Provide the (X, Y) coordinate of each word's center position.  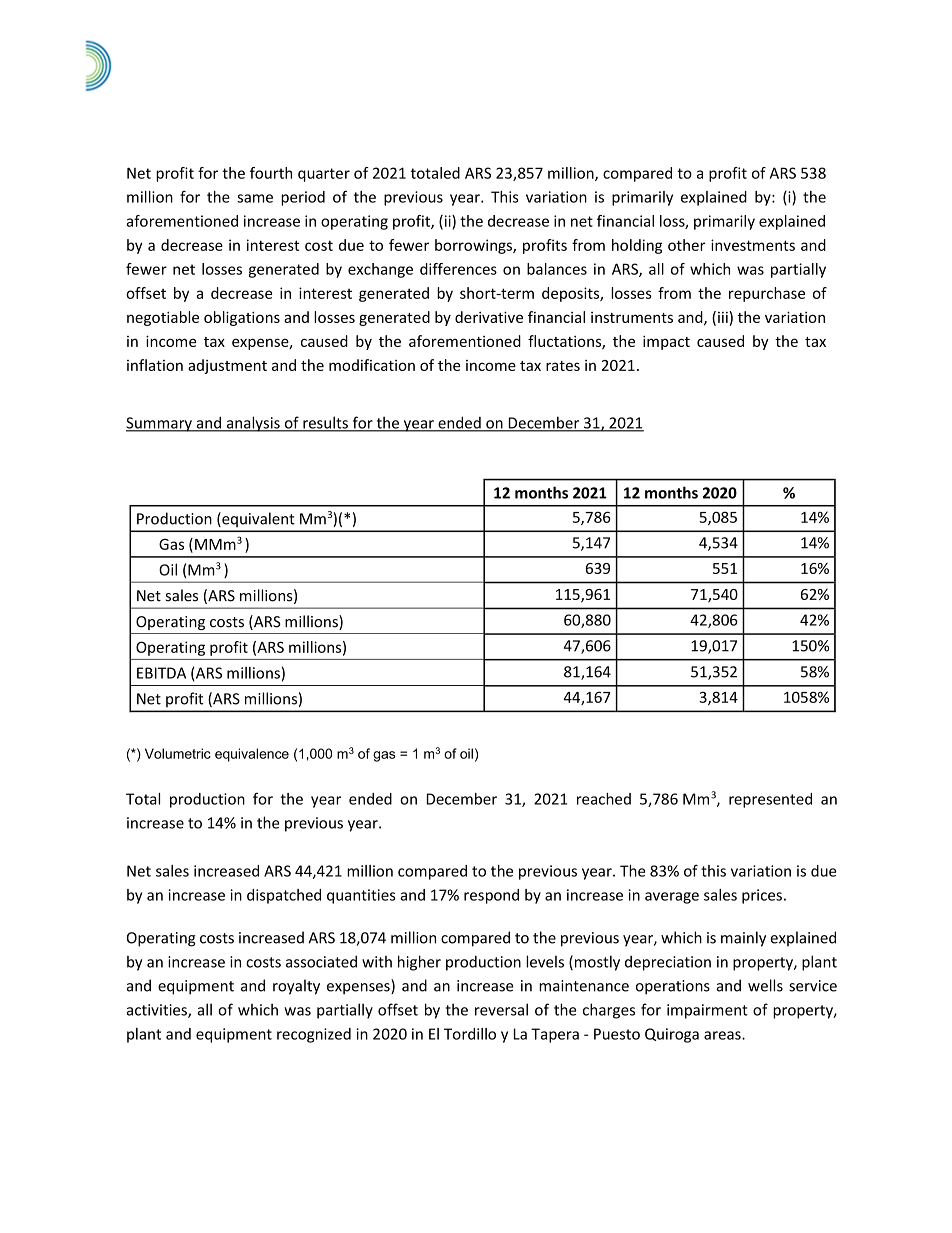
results (325, 423)
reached (604, 799)
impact (666, 342)
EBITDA (161, 673)
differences (458, 269)
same (255, 198)
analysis (253, 424)
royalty (296, 987)
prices (762, 896)
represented (770, 800)
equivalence (252, 755)
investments (753, 245)
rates (563, 366)
